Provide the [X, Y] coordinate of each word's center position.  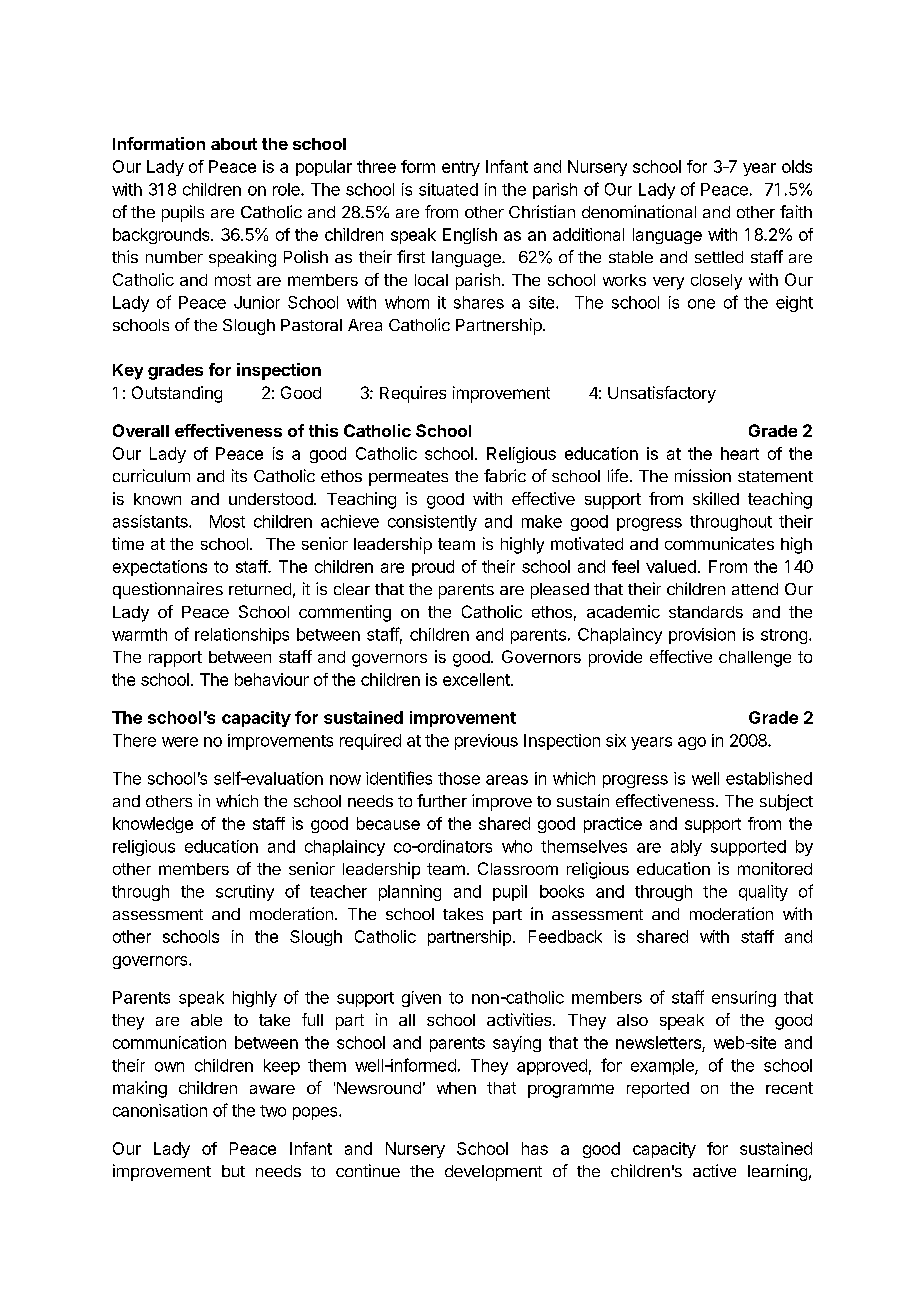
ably [686, 848]
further [442, 800]
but [233, 1171]
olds [797, 166]
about [234, 144]
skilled [716, 498]
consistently [432, 523]
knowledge [153, 825]
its [239, 475]
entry [461, 168]
